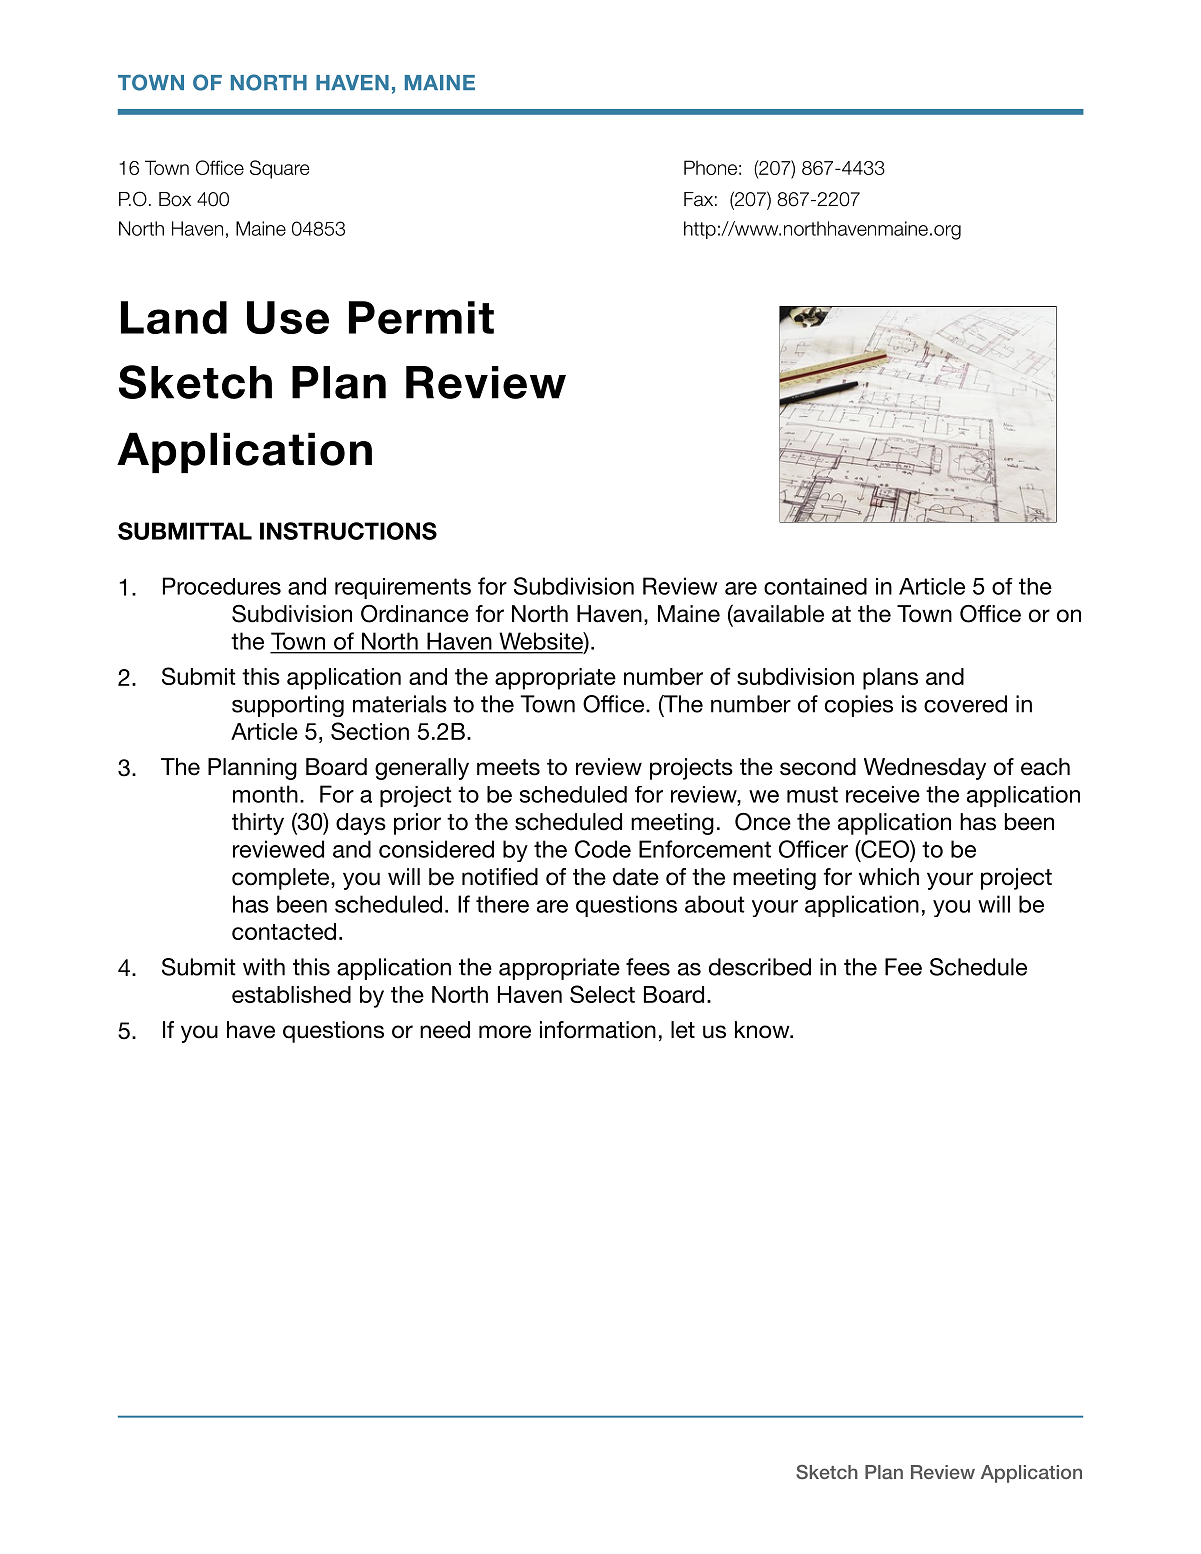 Image resolution: width=1201 pixels, height=1554 pixels. I want to click on Permit, so click(421, 317).
